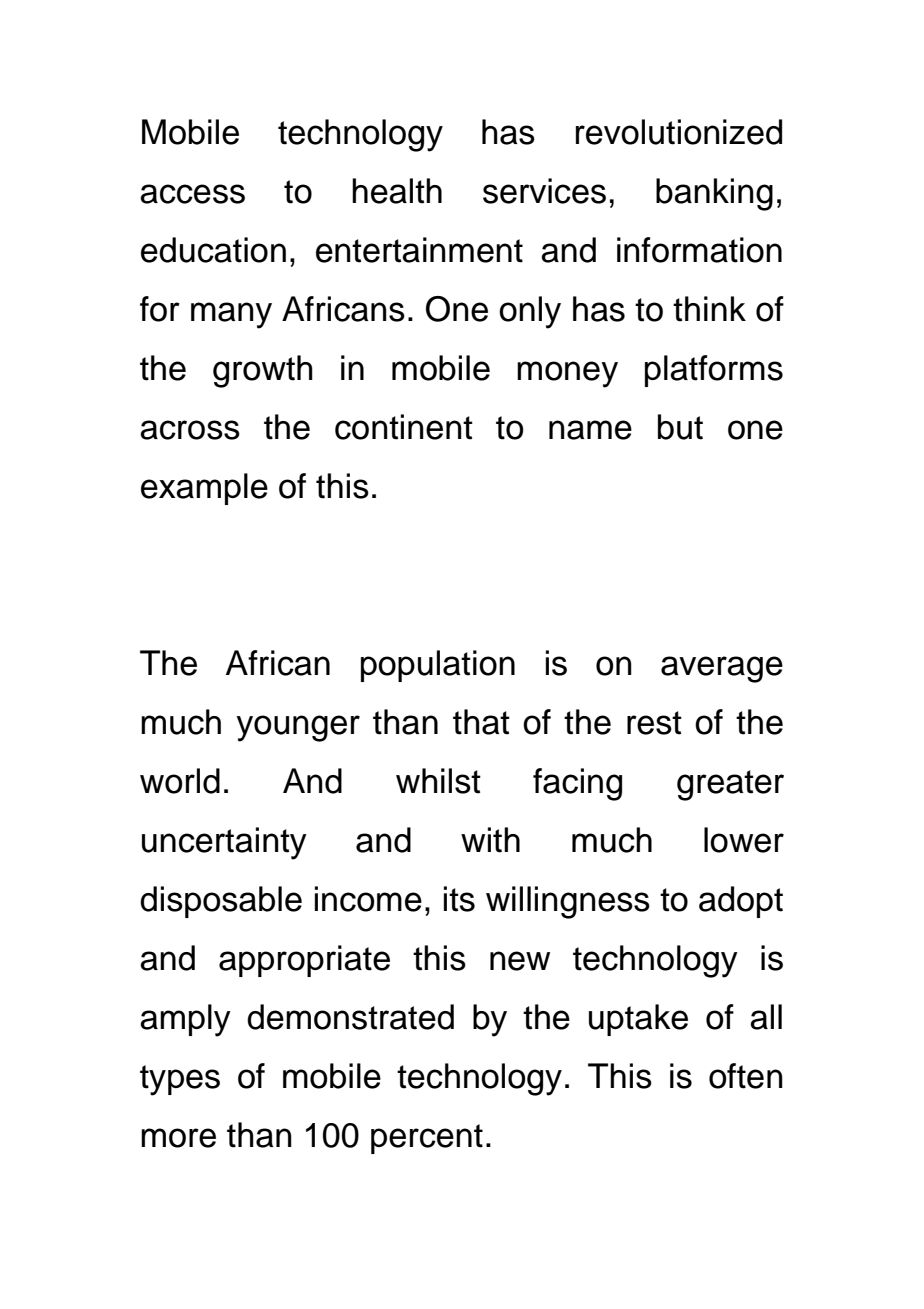 The width and height of the screenshot is (924, 1309). Describe the element at coordinates (680, 427) in the screenshot. I see `but` at that location.
